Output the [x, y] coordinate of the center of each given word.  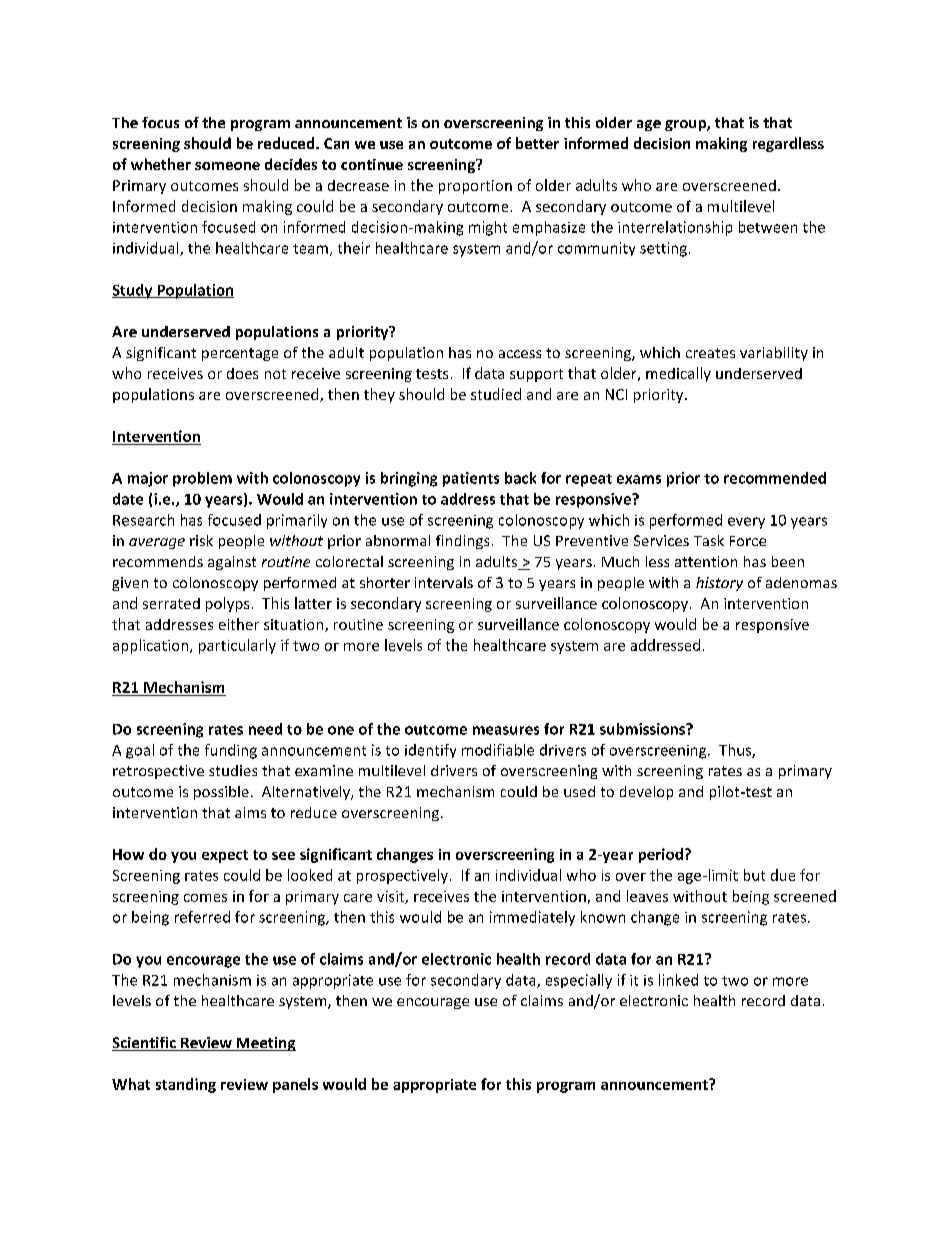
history [719, 584]
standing [186, 1085]
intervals [444, 582]
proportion [475, 187]
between [768, 227]
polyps [227, 604]
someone [227, 166]
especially [579, 981]
